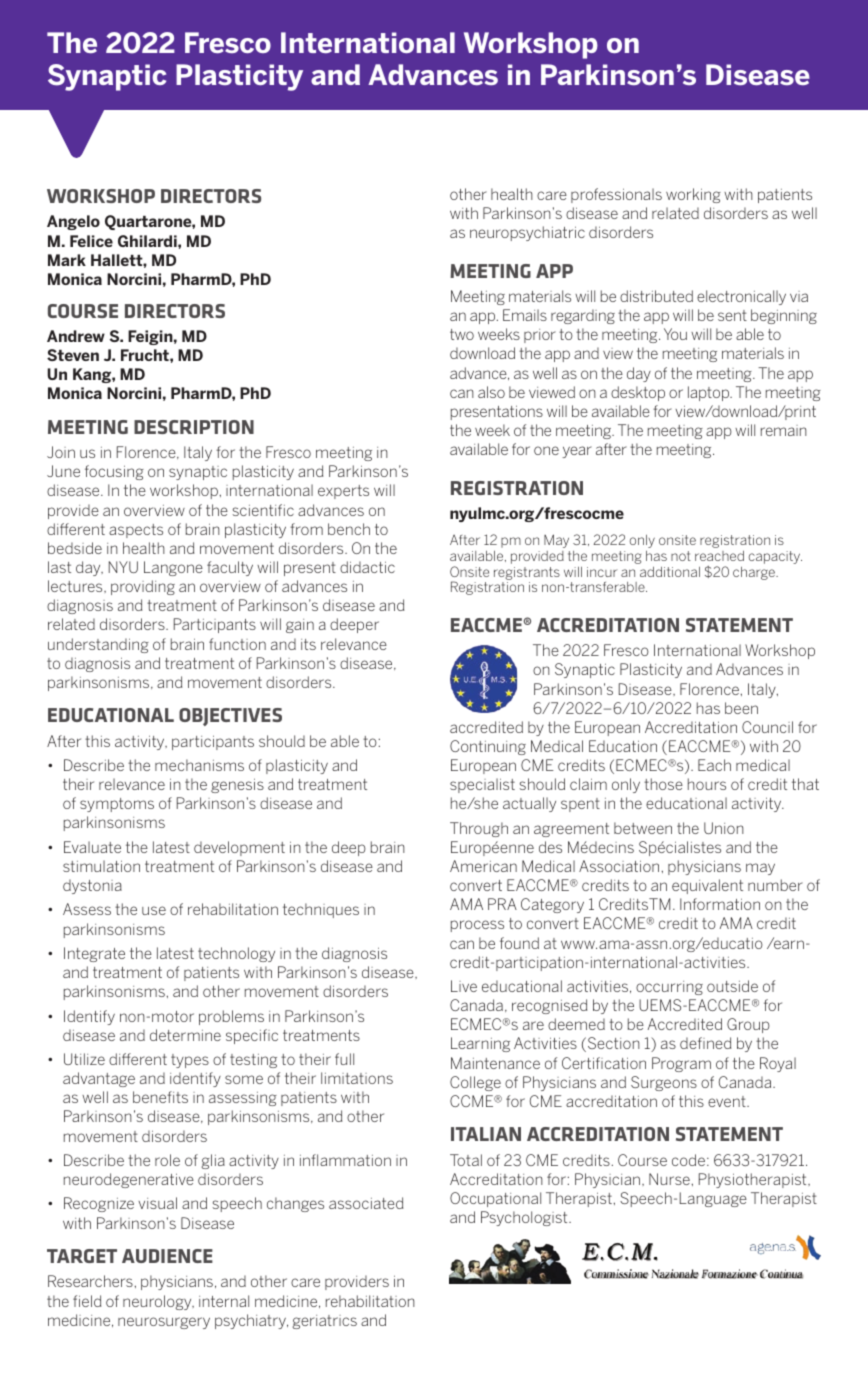  I want to click on providing, so click(143, 587).
